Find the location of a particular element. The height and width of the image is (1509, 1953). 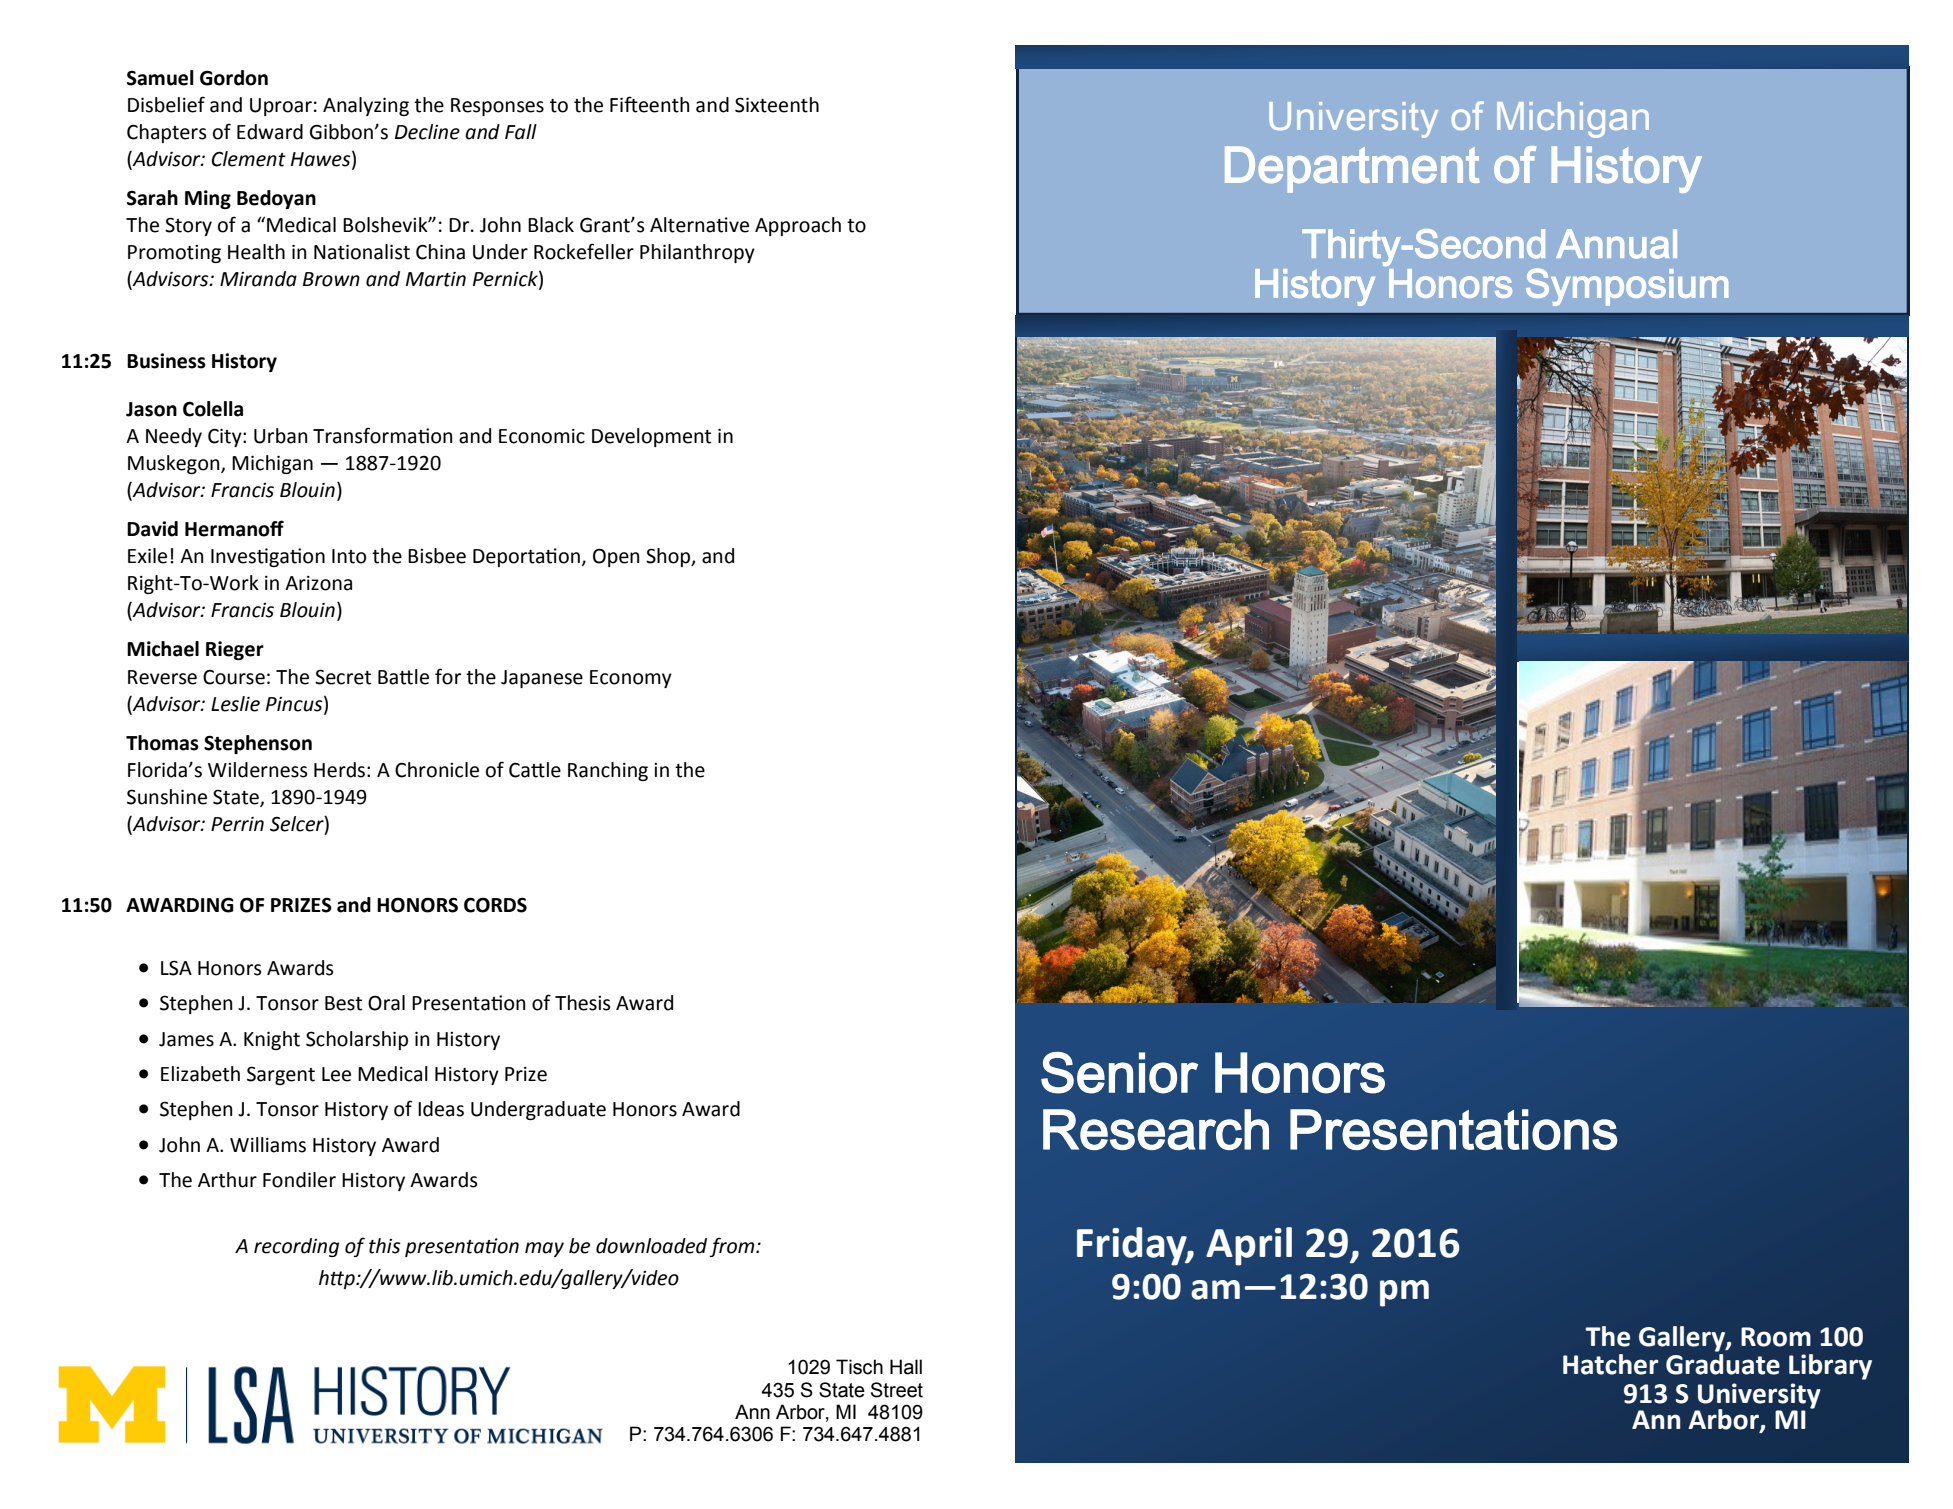

Research is located at coordinates (1156, 1129).
